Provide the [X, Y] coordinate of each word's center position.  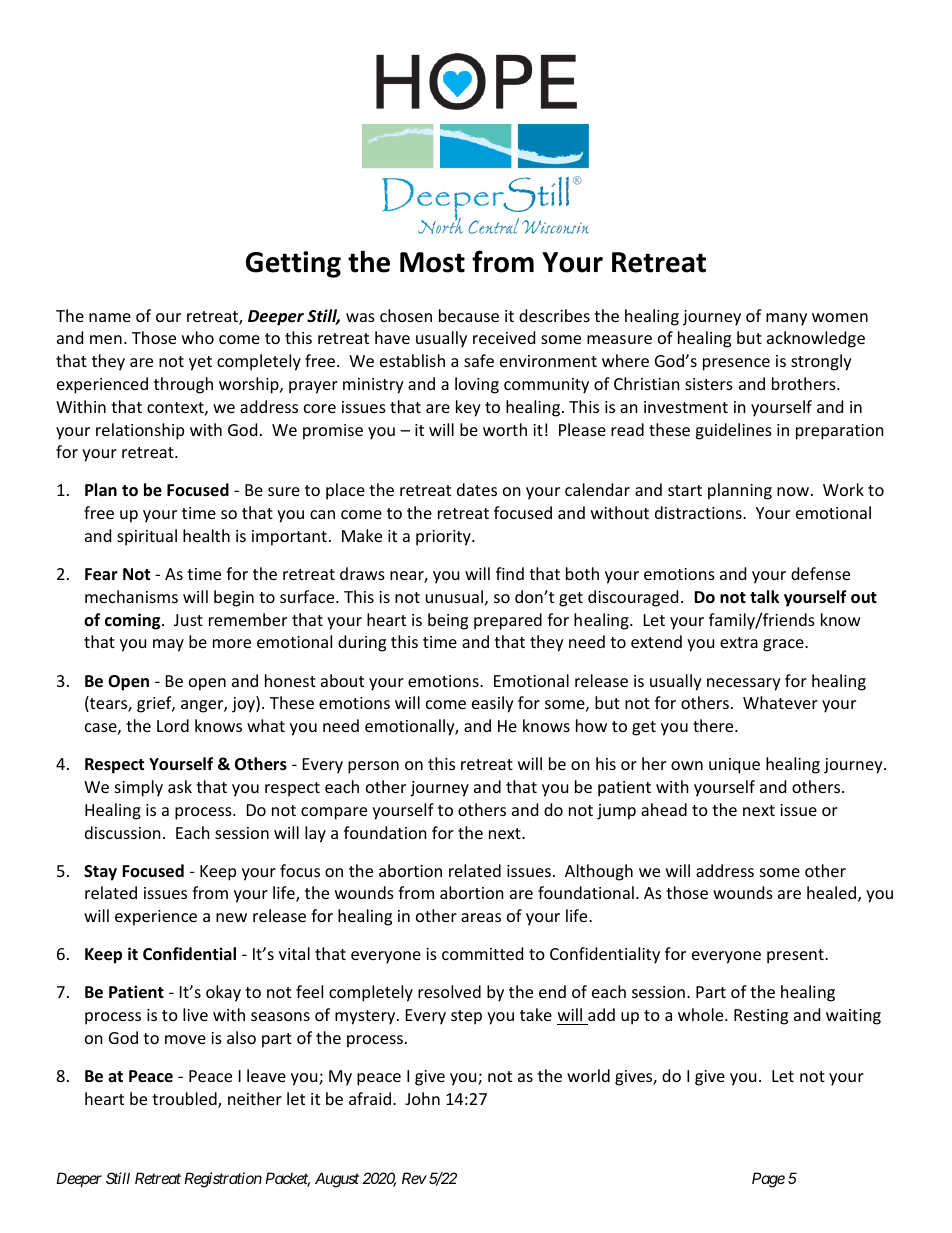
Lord [173, 725]
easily [493, 704]
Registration [223, 1180]
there [714, 725]
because [469, 315]
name [110, 317]
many [786, 319]
